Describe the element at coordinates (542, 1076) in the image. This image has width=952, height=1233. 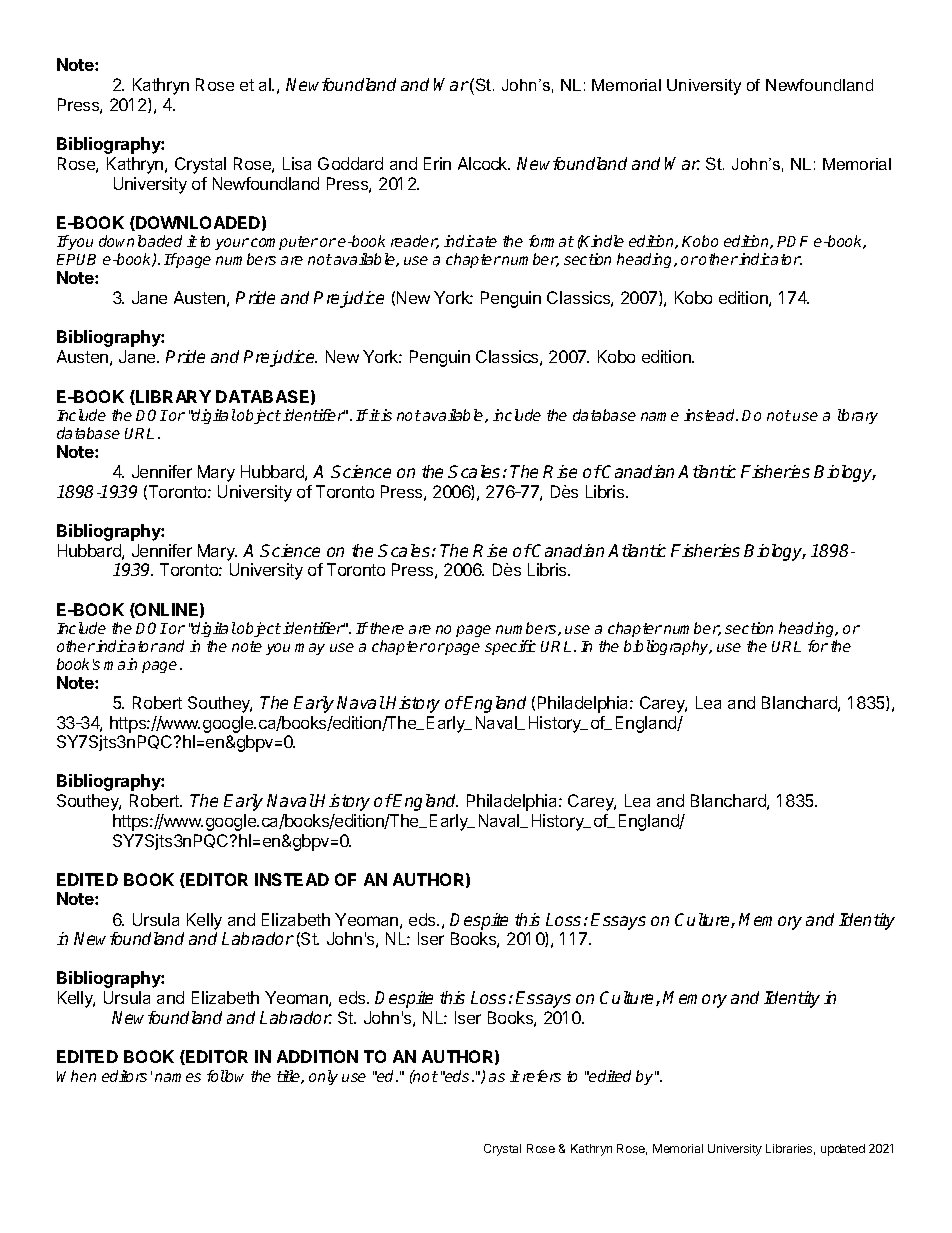
I see `refers` at that location.
